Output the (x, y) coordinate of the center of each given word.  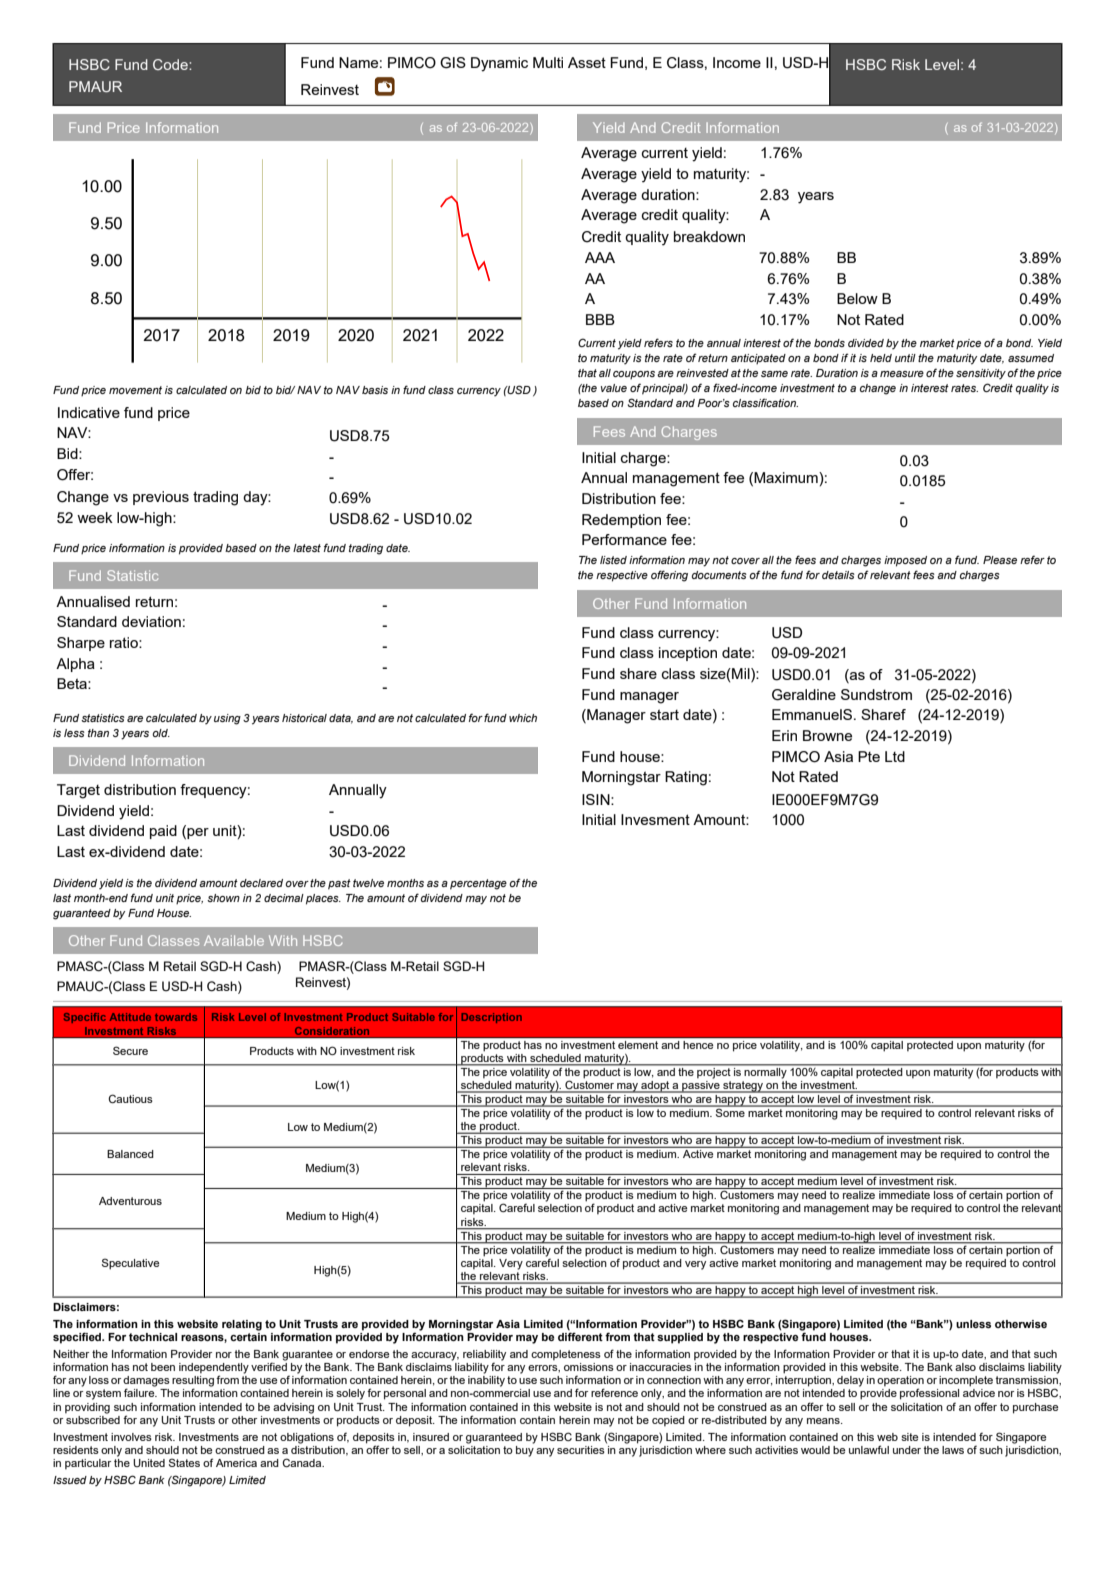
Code (171, 64)
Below (857, 298)
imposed (905, 561)
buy (525, 1450)
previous (161, 498)
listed (613, 560)
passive (701, 1085)
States (184, 1462)
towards (176, 1017)
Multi (548, 62)
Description (492, 1018)
